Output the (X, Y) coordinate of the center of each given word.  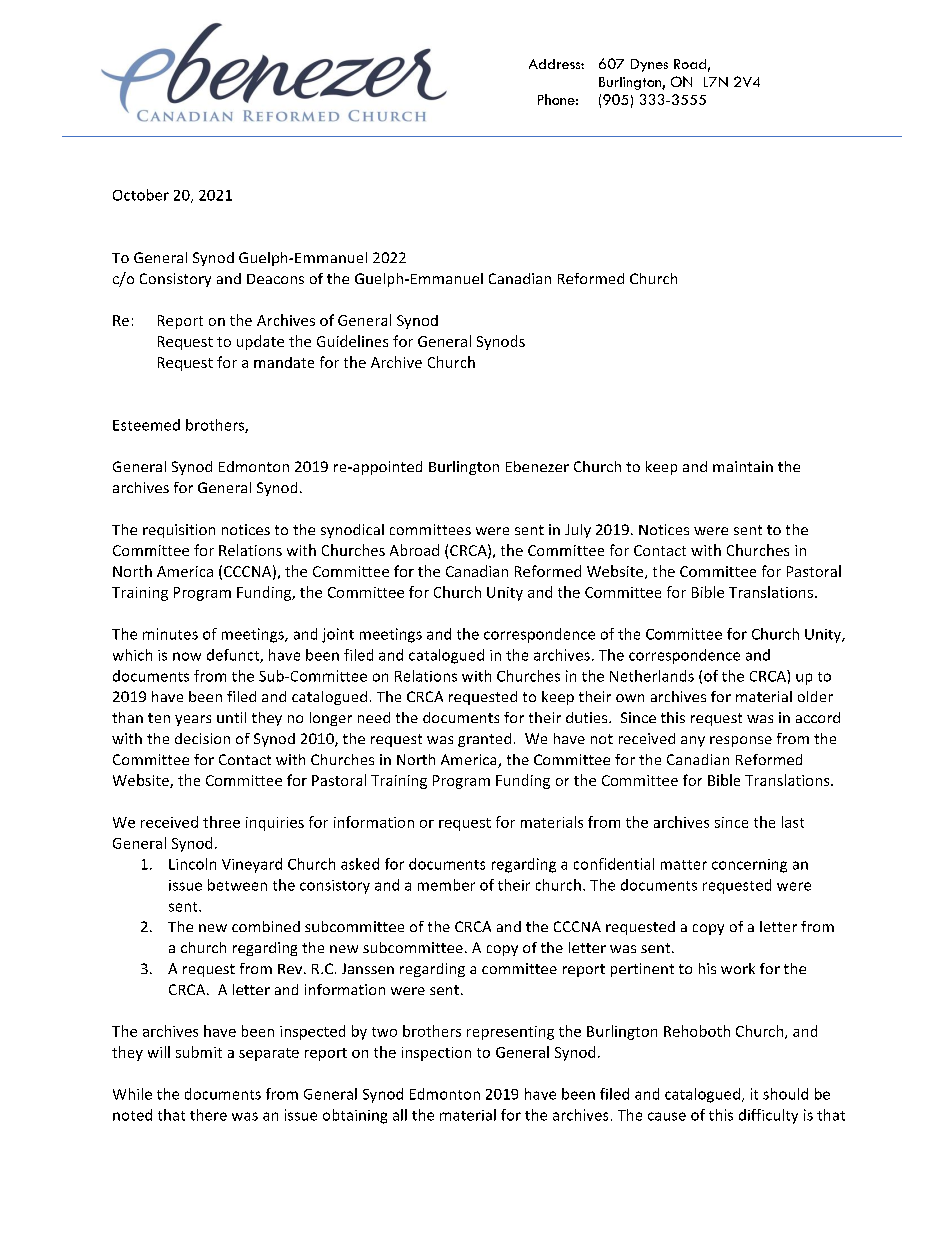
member (446, 885)
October (141, 195)
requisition (179, 531)
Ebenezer (537, 466)
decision (202, 738)
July (578, 531)
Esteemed (146, 425)
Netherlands (652, 676)
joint (338, 635)
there (208, 1115)
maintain (743, 466)
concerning (749, 866)
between (237, 885)
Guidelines (352, 341)
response (741, 741)
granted (484, 740)
